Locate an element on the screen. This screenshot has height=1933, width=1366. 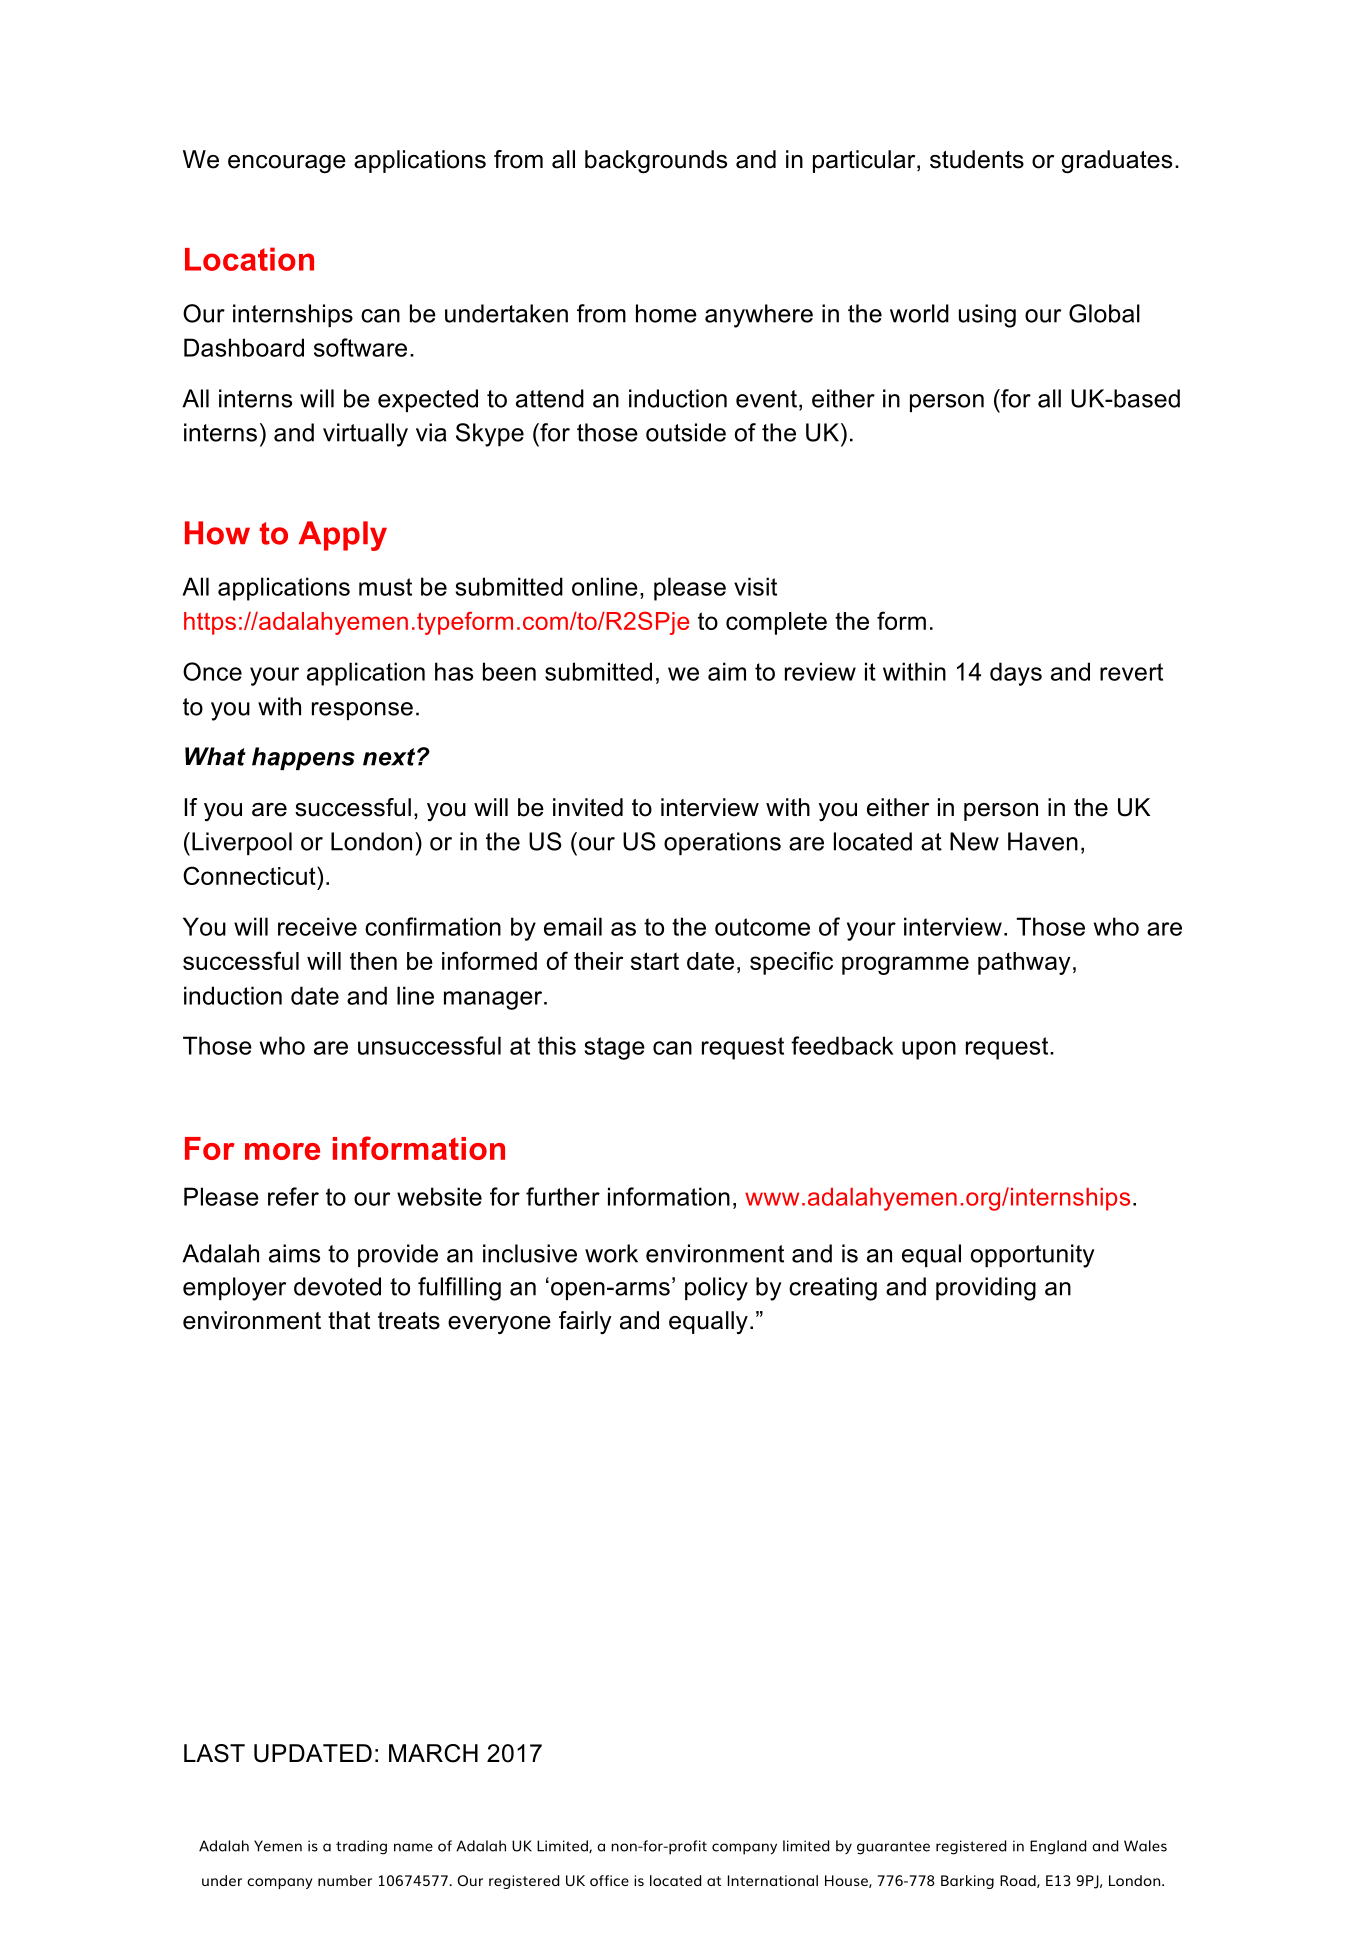
operations is located at coordinates (722, 843).
